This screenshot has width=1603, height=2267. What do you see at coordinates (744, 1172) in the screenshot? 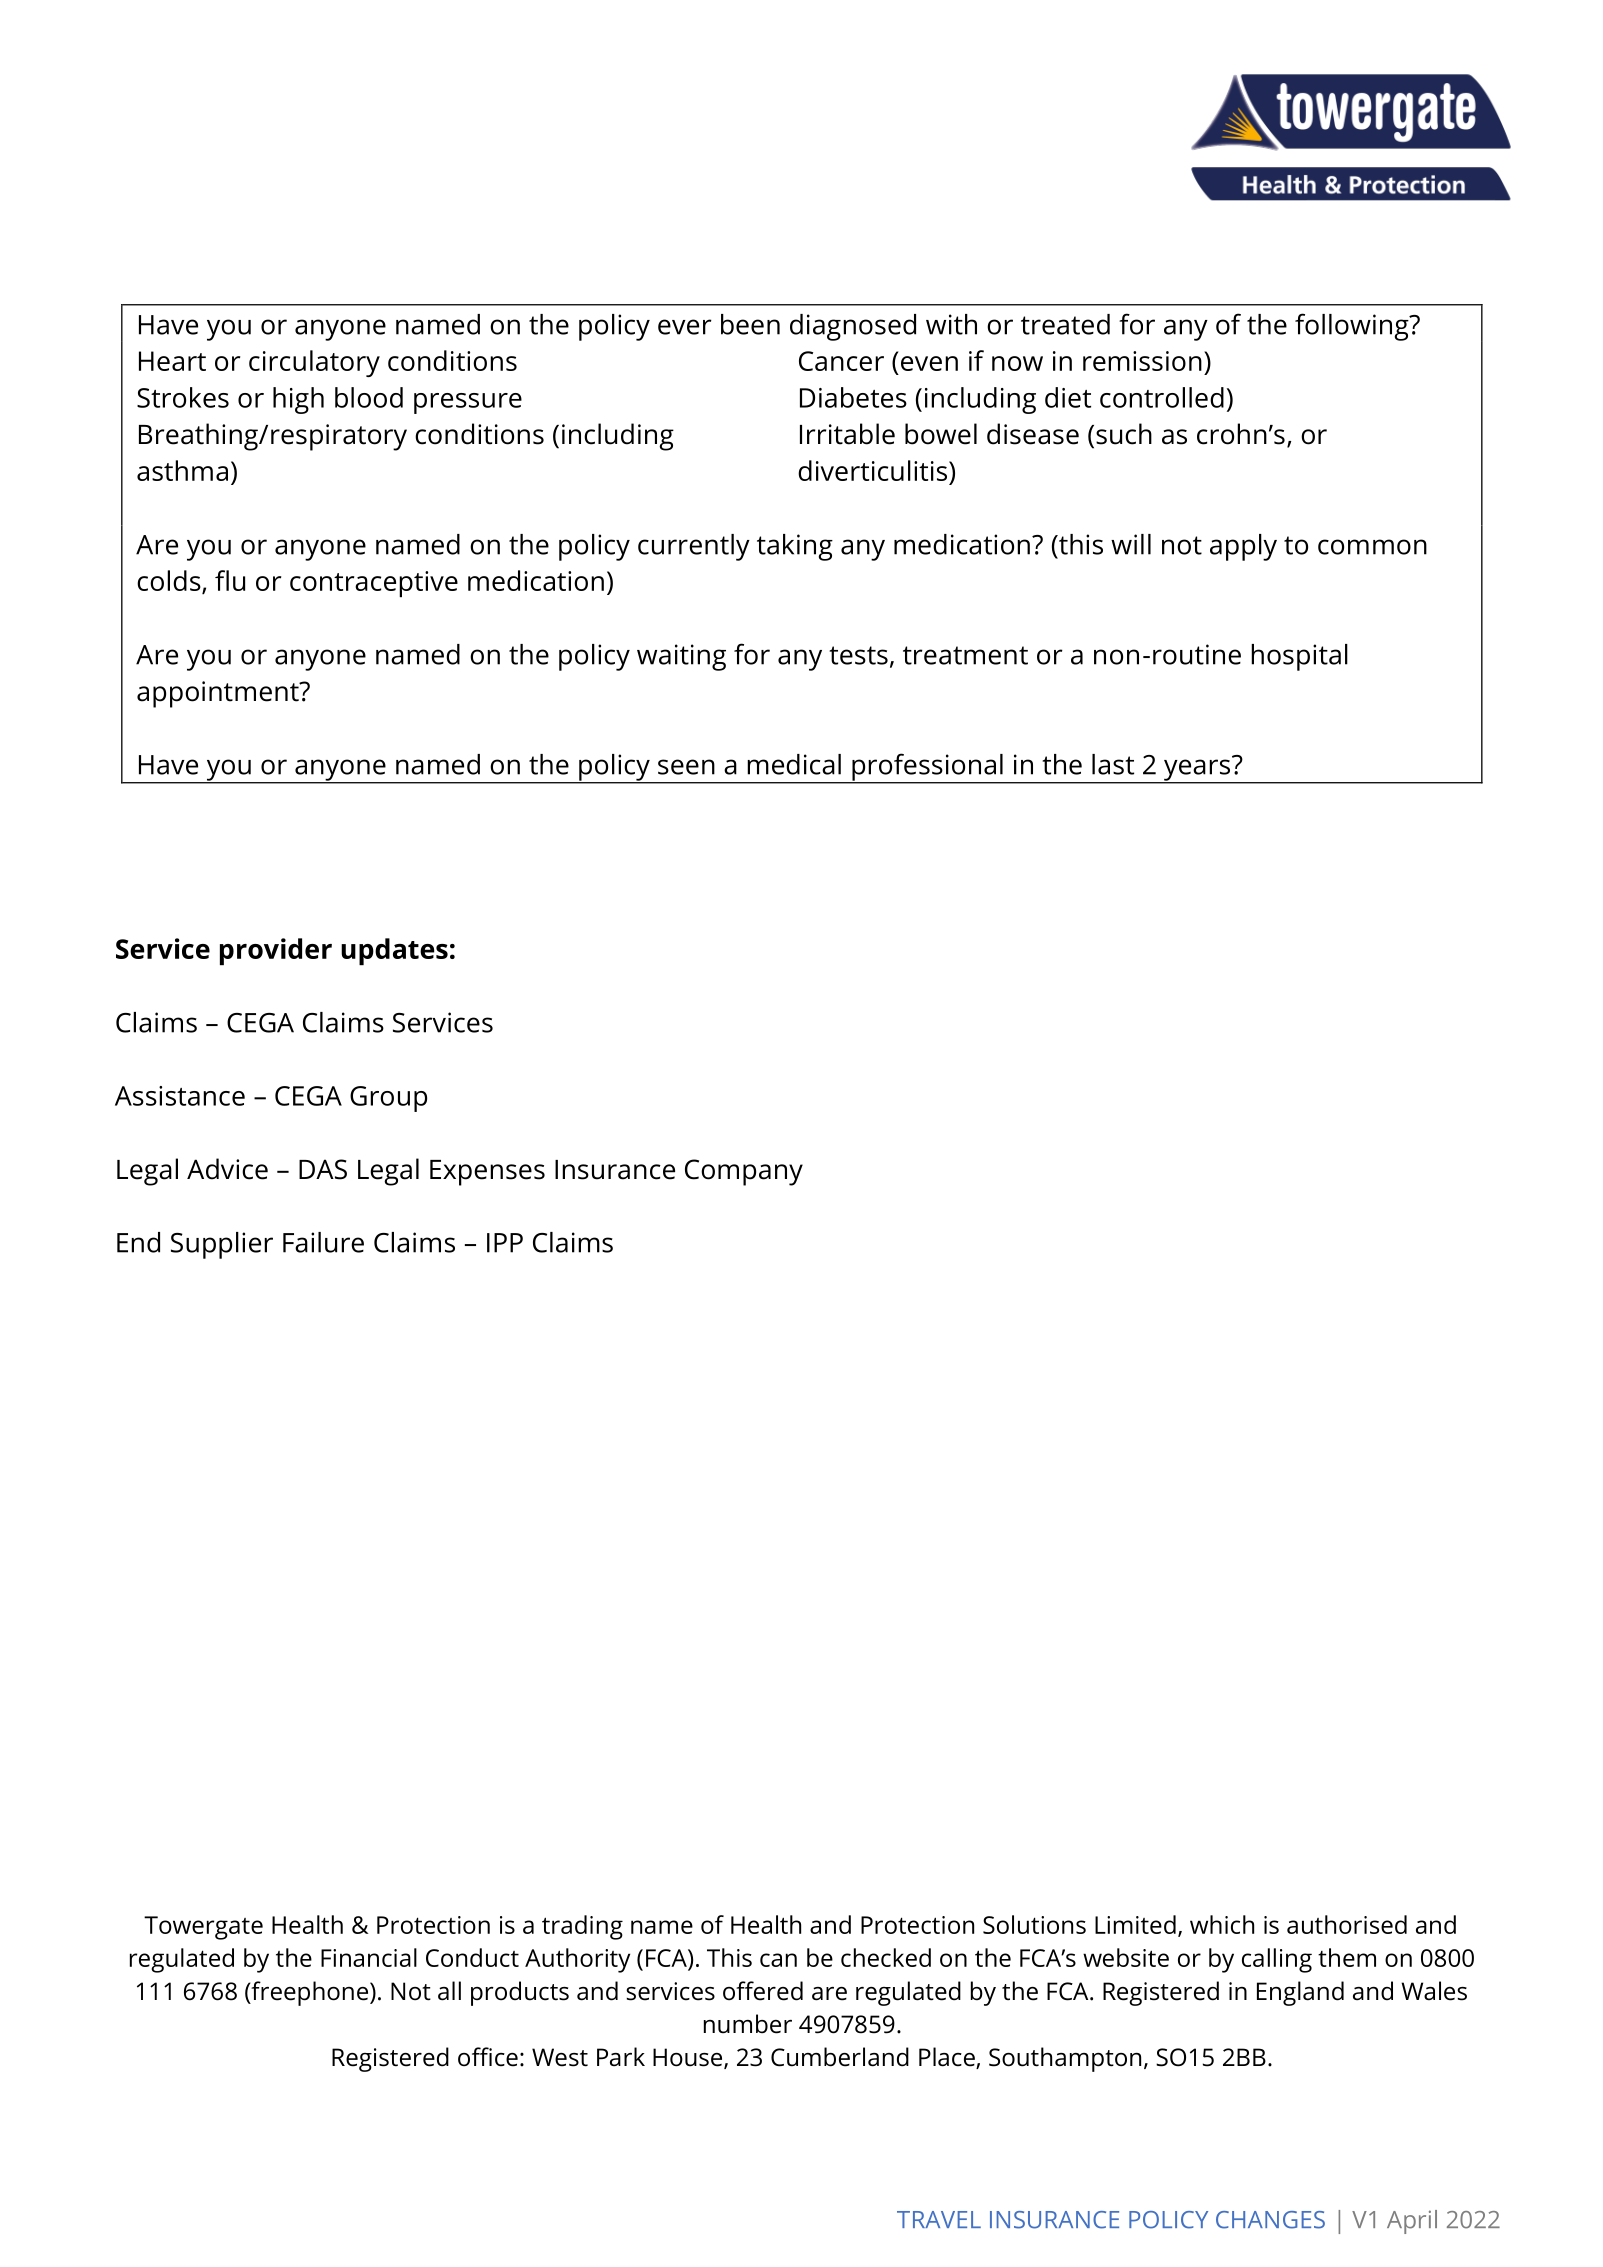
I see `Company` at bounding box center [744, 1172].
